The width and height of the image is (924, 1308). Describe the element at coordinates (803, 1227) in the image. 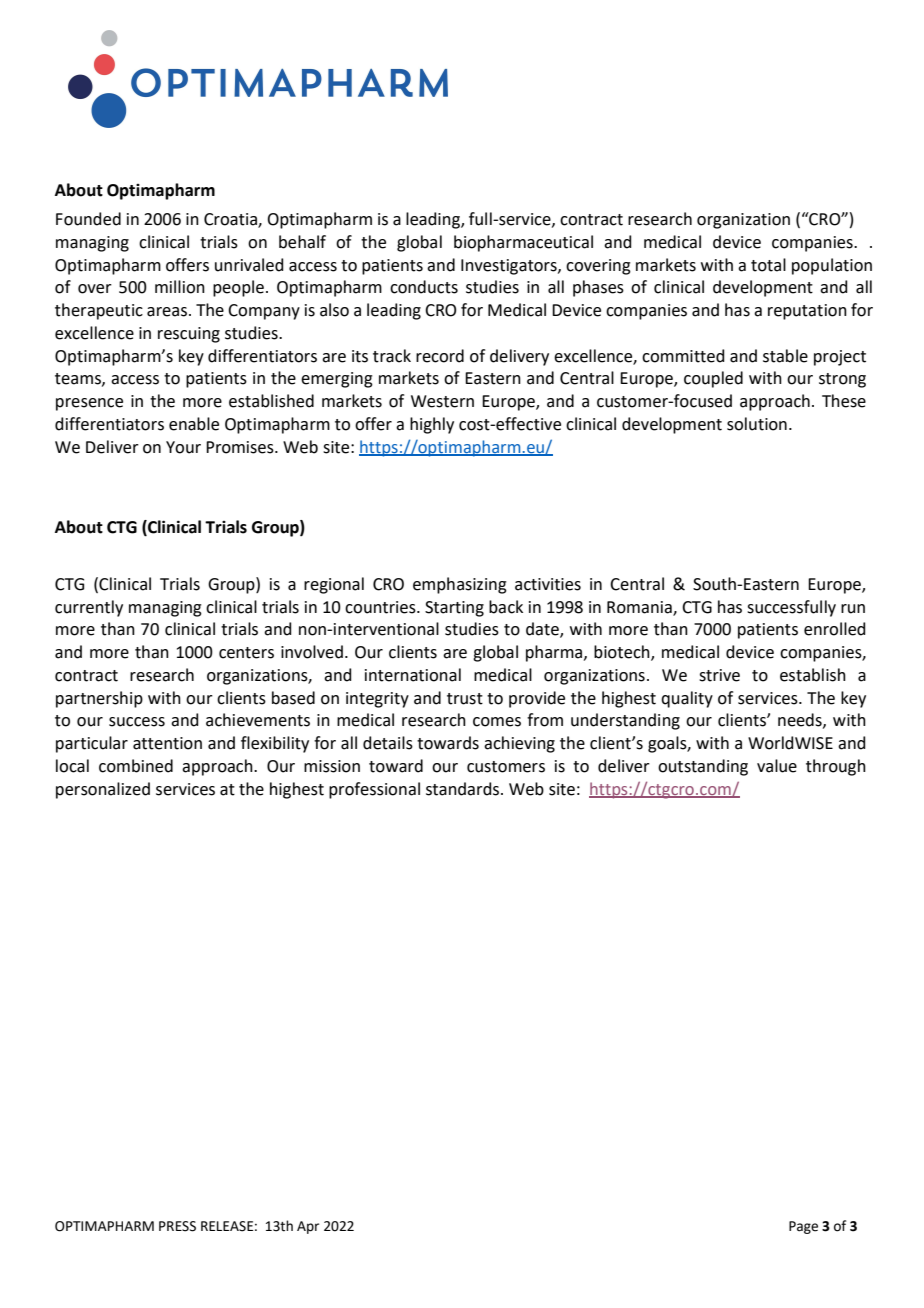

I see `Page` at that location.
